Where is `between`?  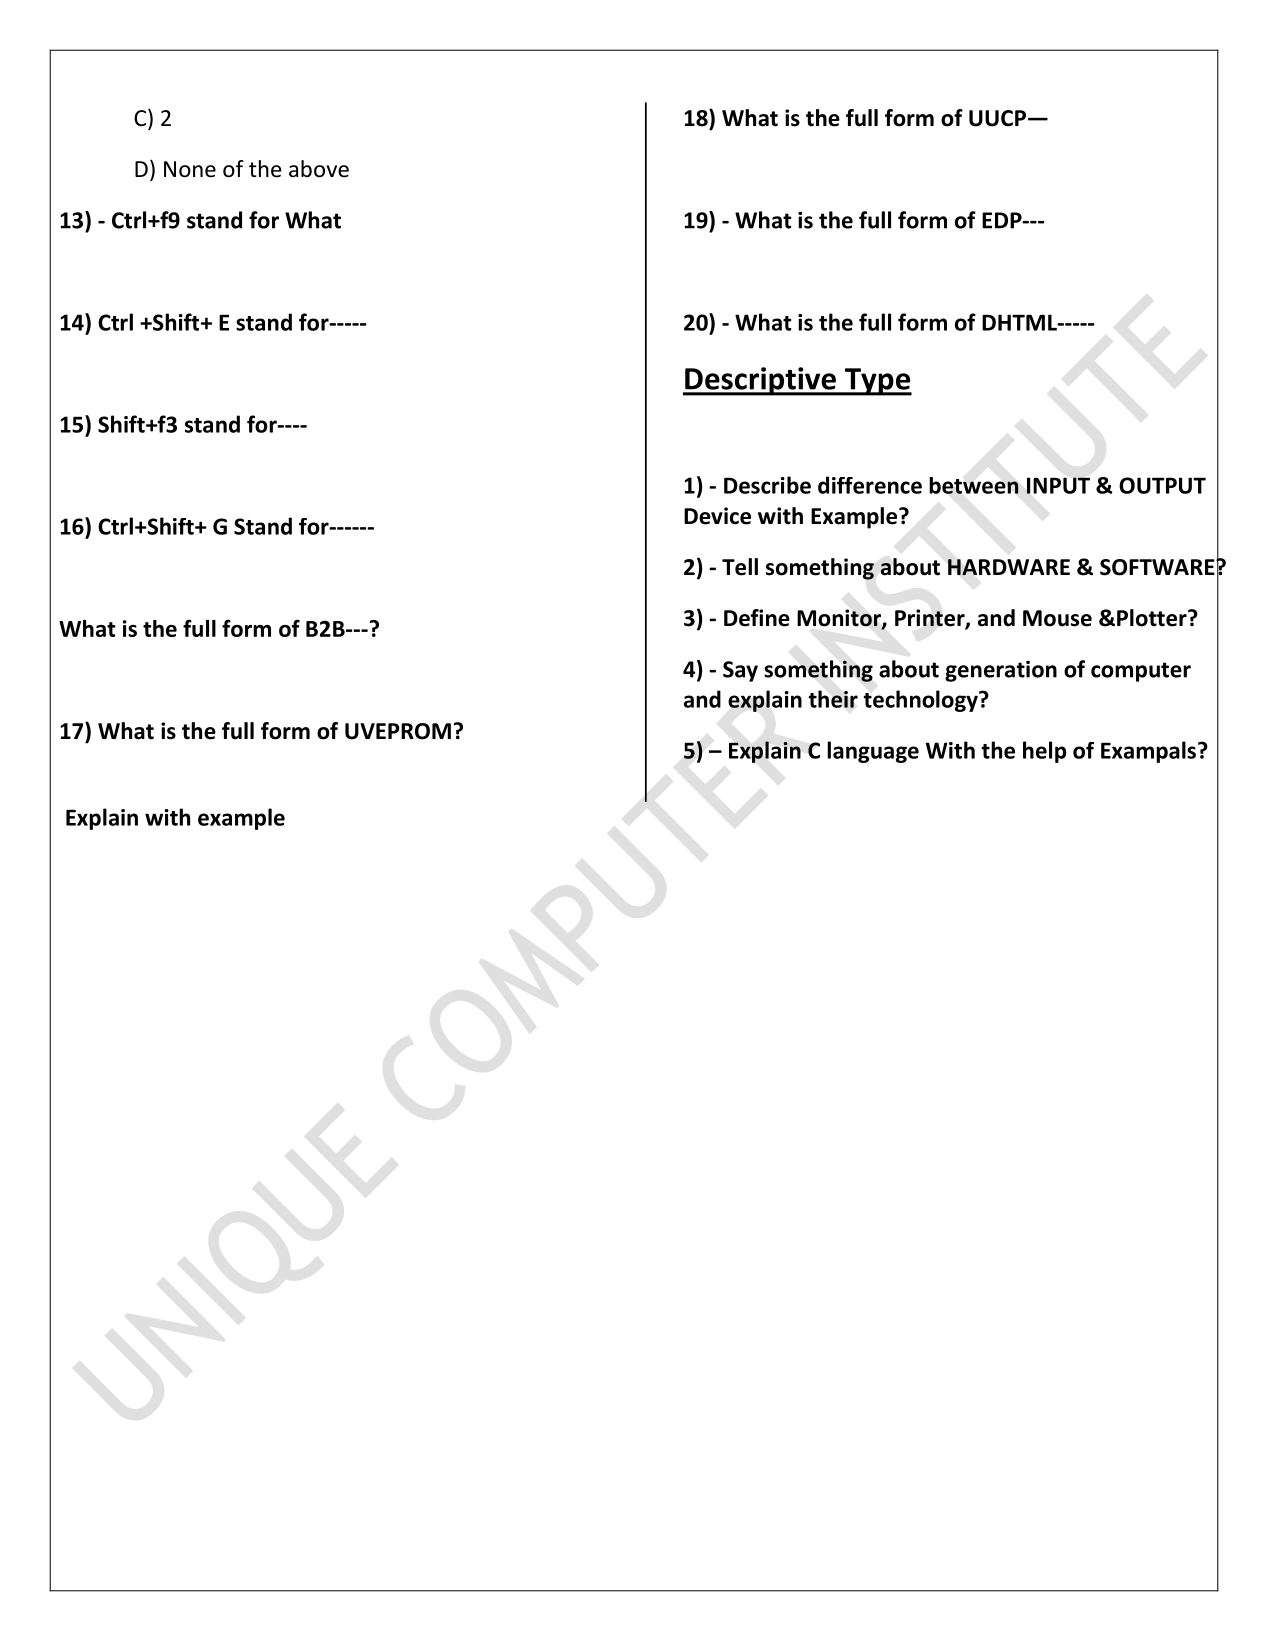
between is located at coordinates (974, 485).
